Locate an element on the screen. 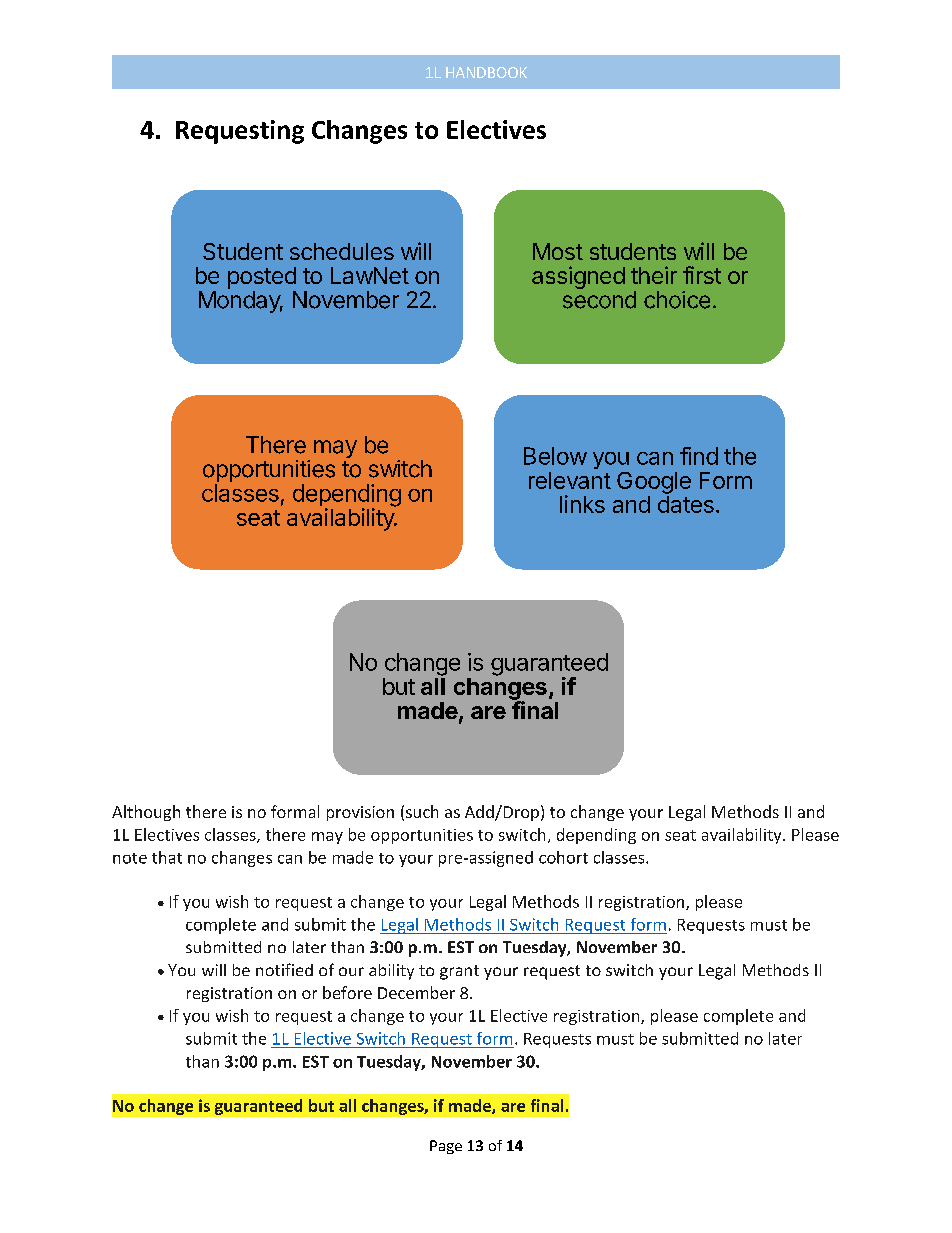  Most is located at coordinates (558, 251).
